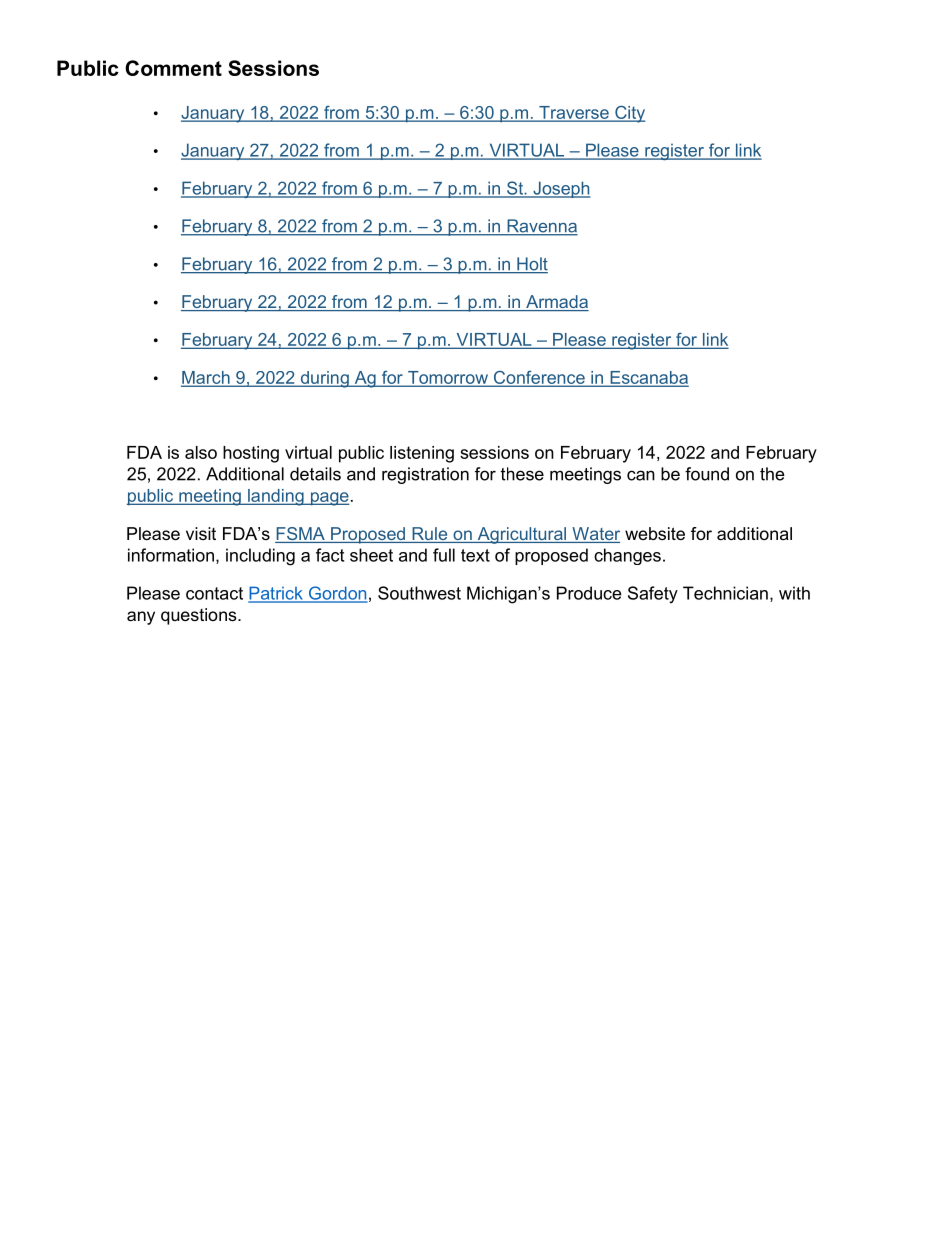 This page has height=1233, width=952. I want to click on Technician, so click(725, 593).
